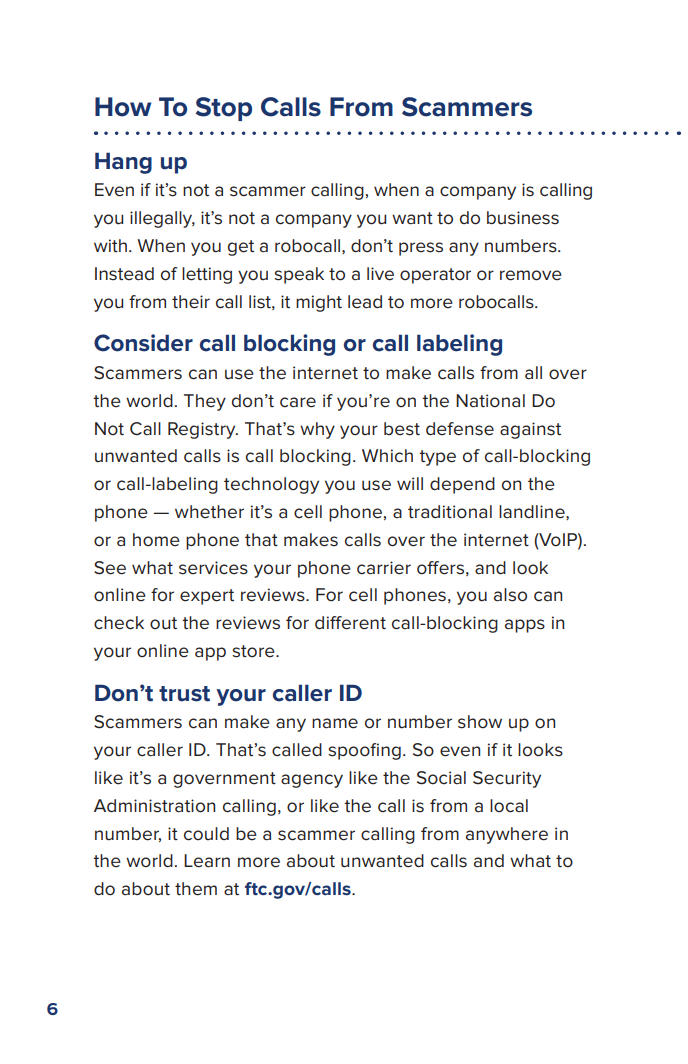 This screenshot has height=1064, width=688. Describe the element at coordinates (271, 485) in the screenshot. I see `technology` at that location.
